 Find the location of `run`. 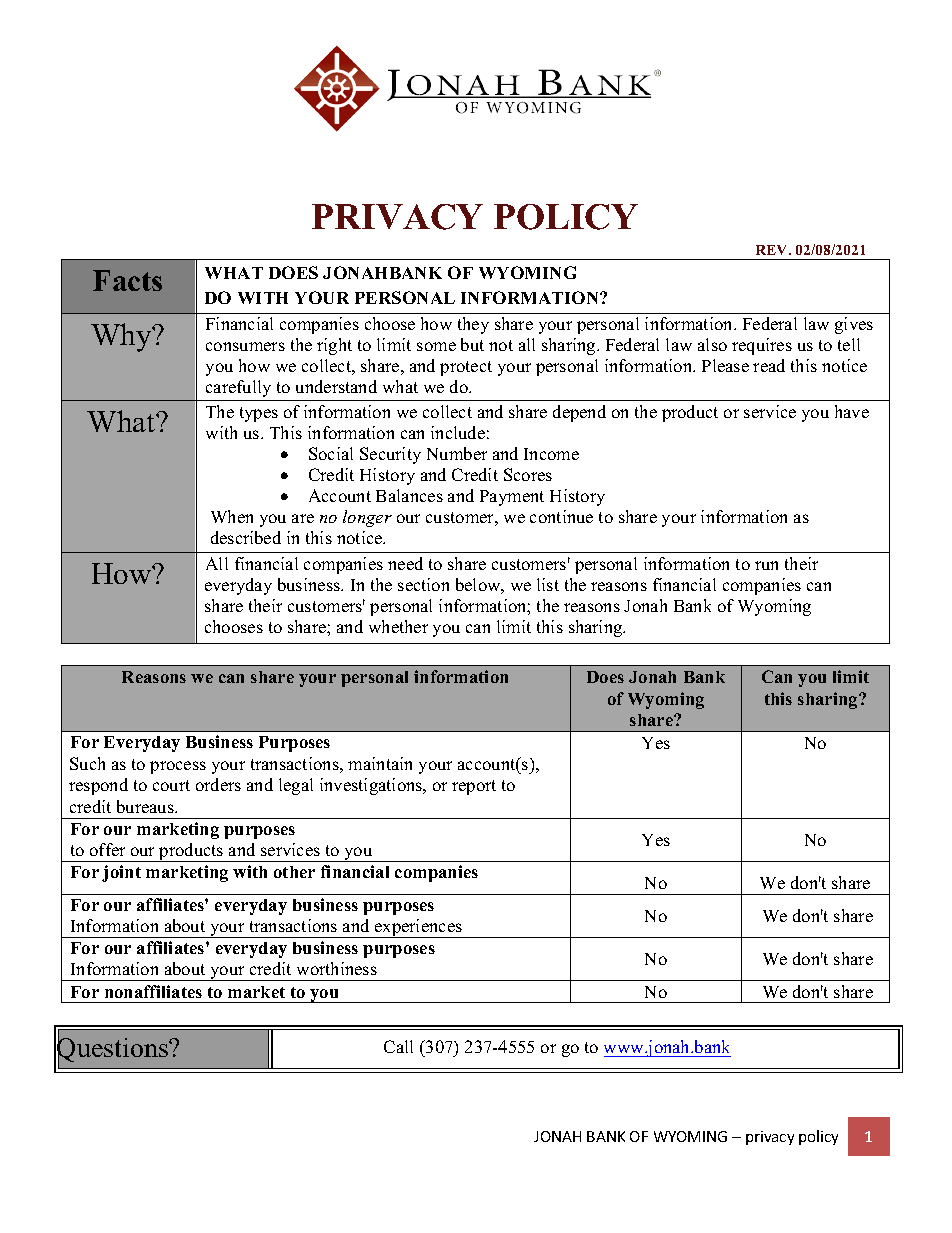

run is located at coordinates (766, 565).
